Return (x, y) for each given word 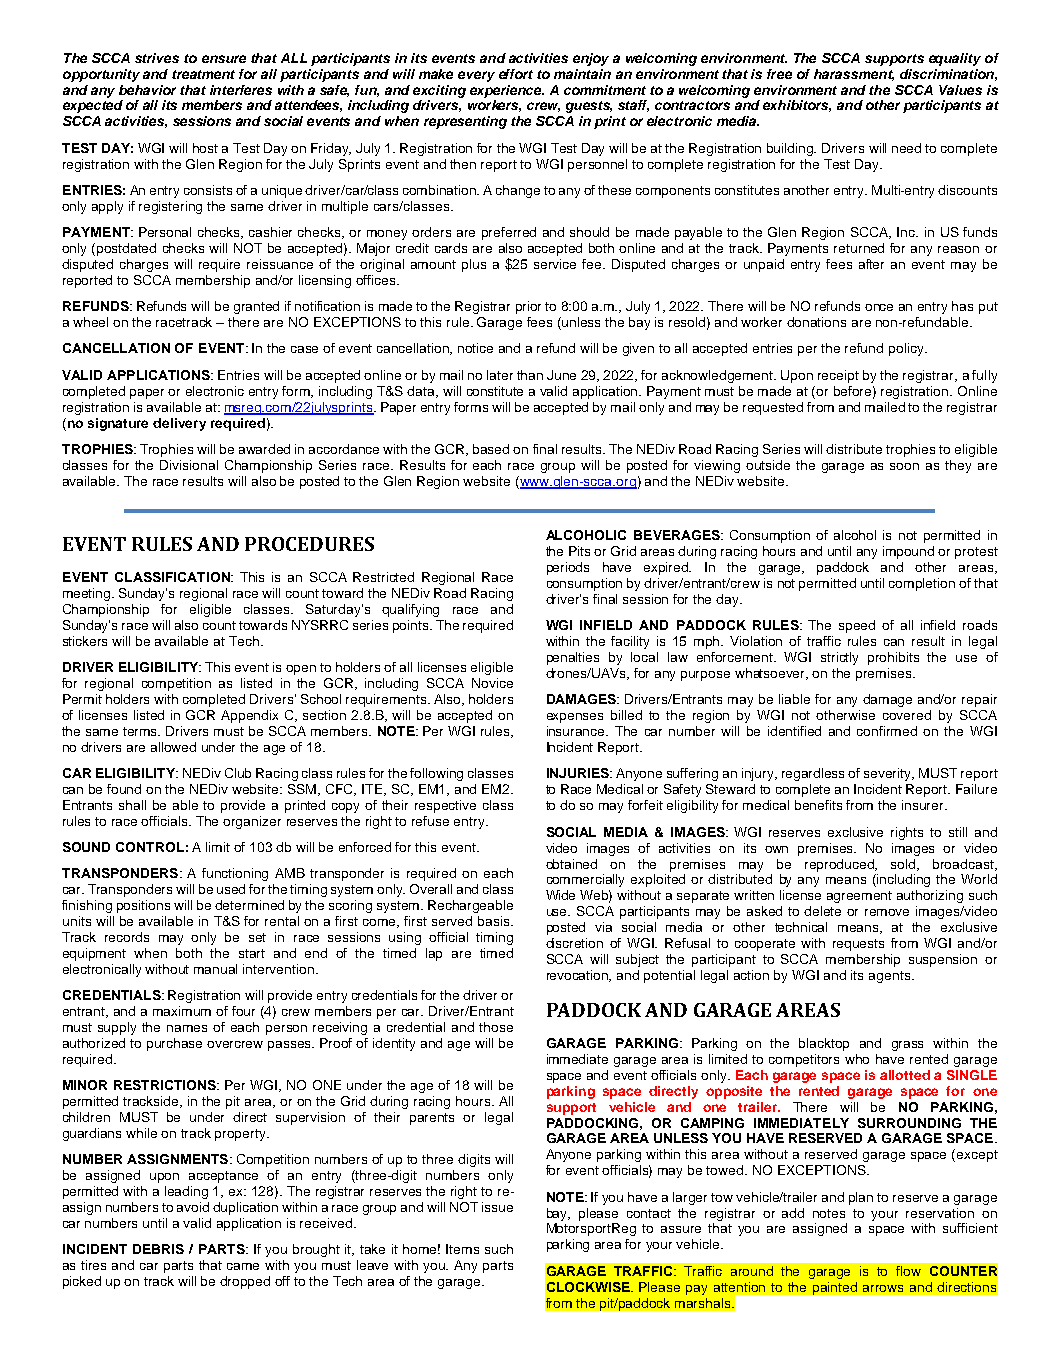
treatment (203, 74)
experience (507, 91)
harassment (854, 75)
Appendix (249, 716)
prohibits (893, 658)
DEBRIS (158, 1249)
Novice (492, 683)
